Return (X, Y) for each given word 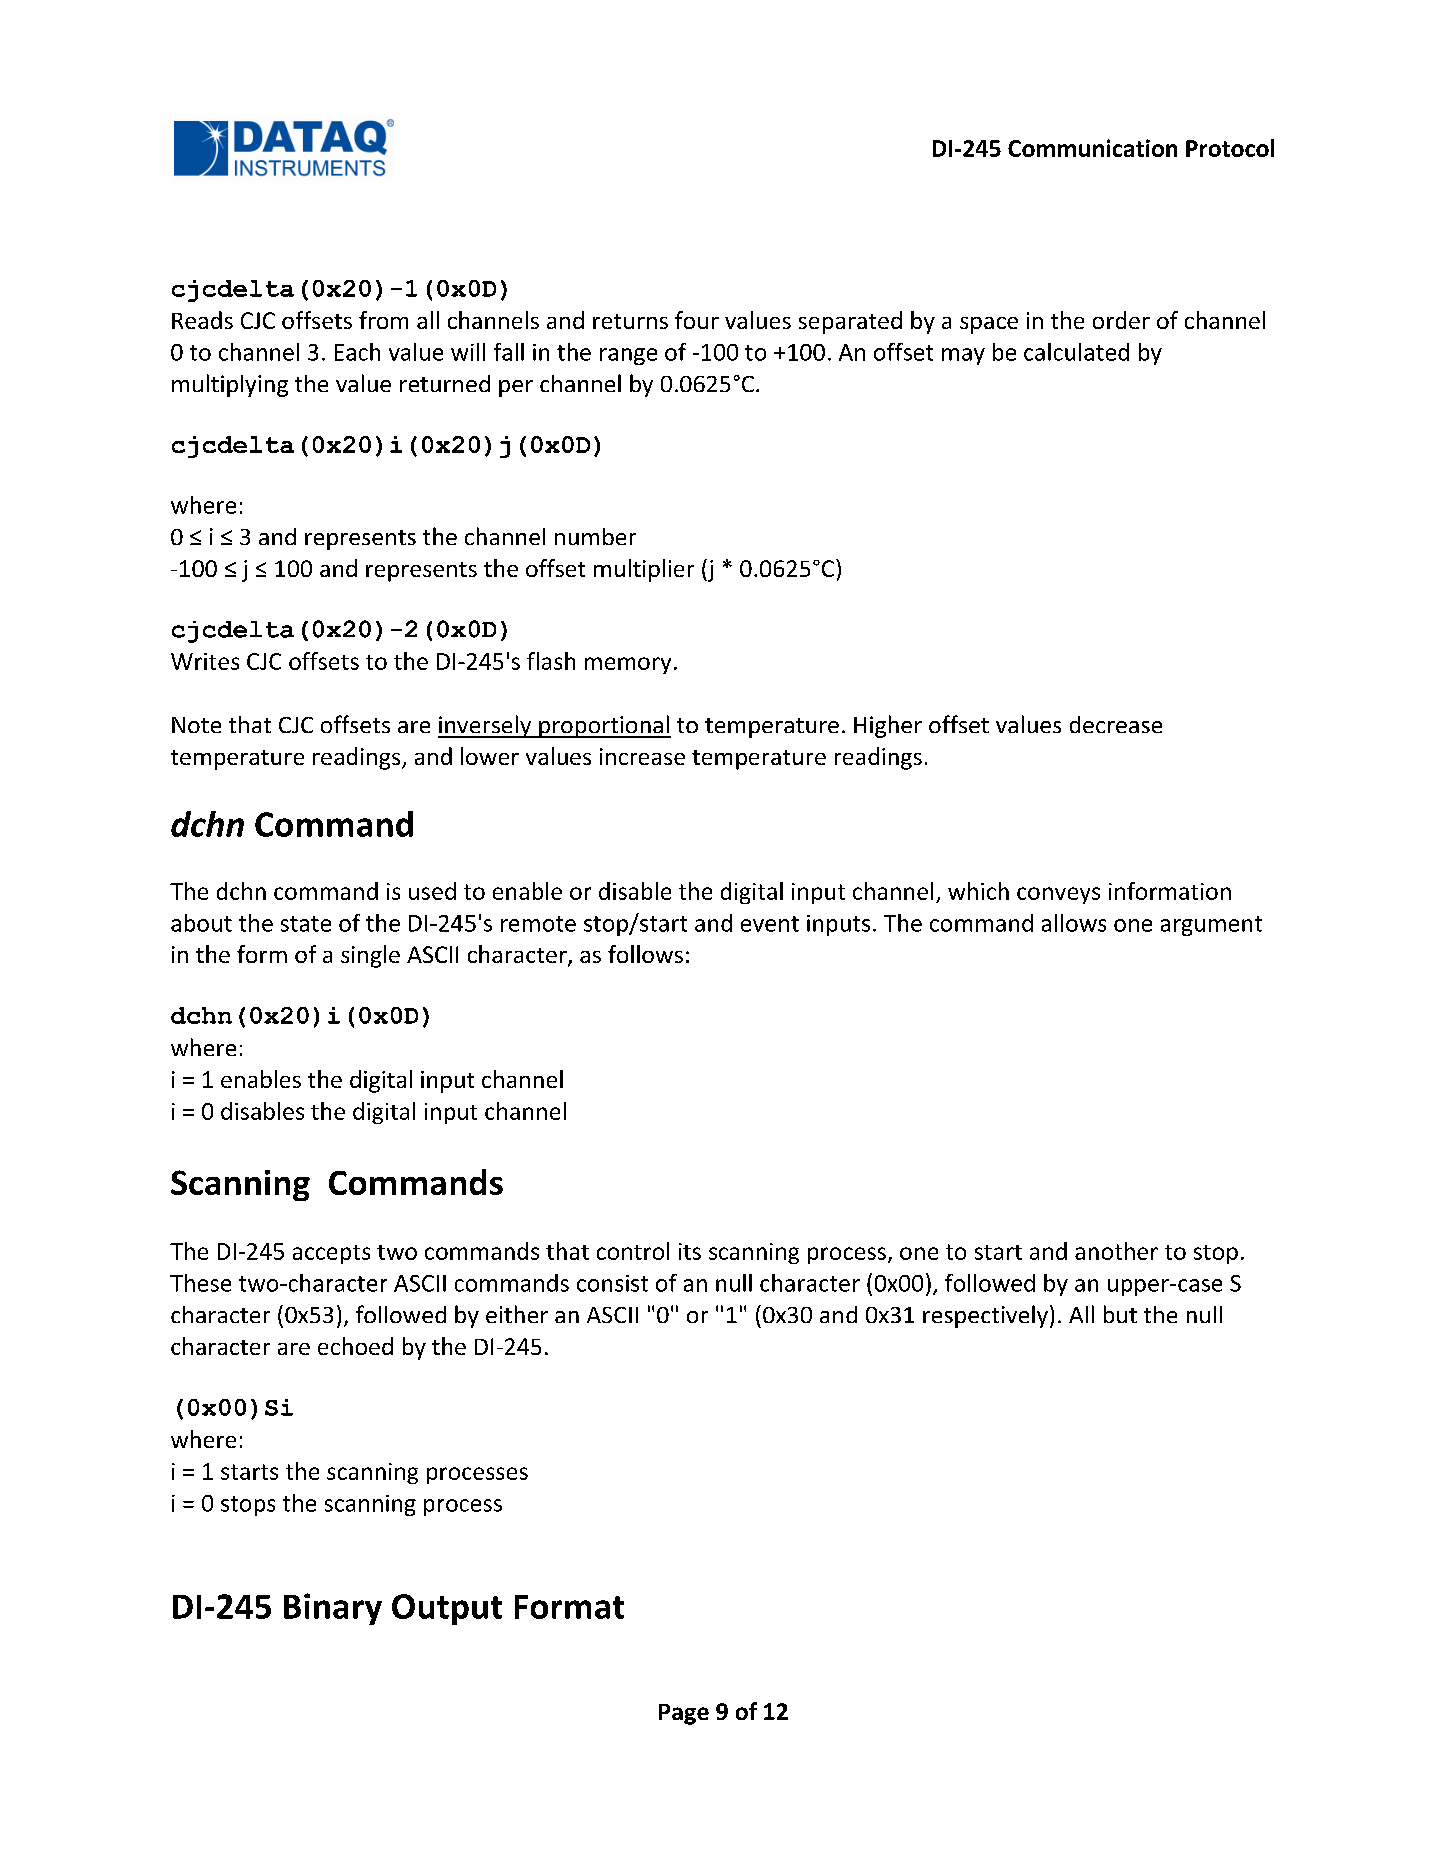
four (697, 320)
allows (1074, 923)
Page (684, 1714)
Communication (1092, 148)
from (383, 320)
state (306, 924)
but (1120, 1314)
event (770, 924)
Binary (333, 1609)
